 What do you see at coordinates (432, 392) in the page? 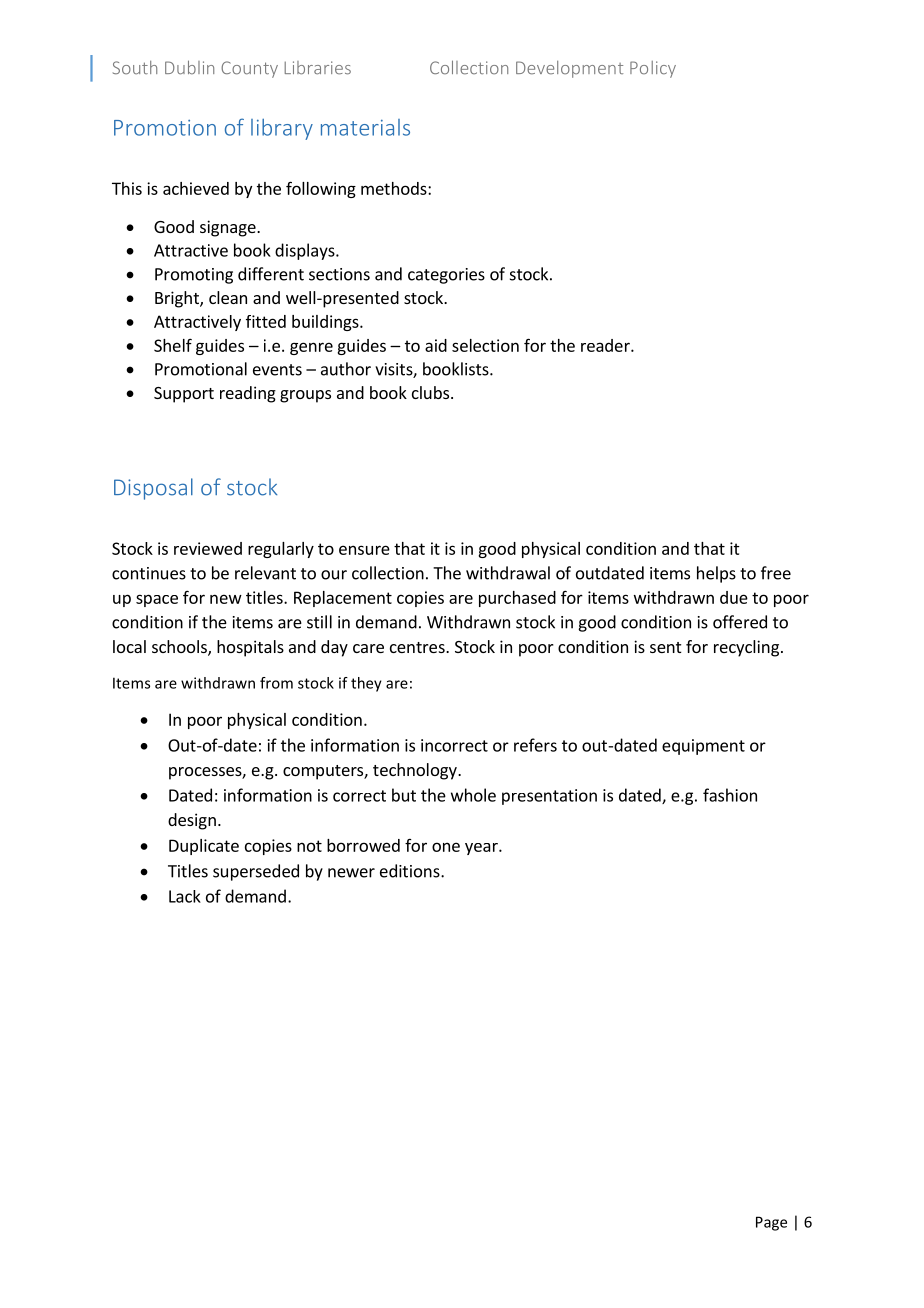
I see `clubs` at bounding box center [432, 392].
